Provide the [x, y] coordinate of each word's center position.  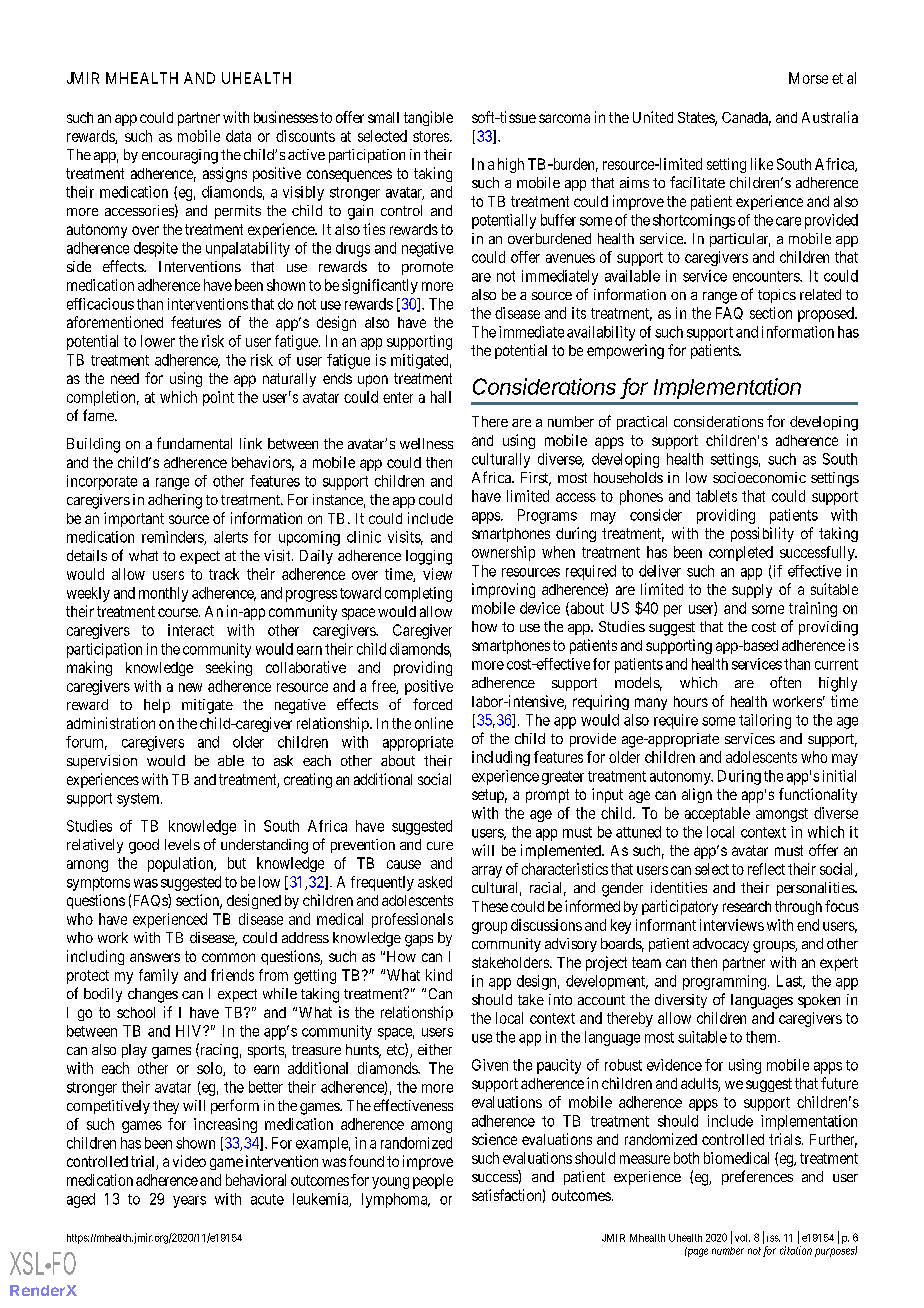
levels [182, 844]
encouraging [180, 156]
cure [440, 846]
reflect [766, 869]
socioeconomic [759, 477]
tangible [428, 118]
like [762, 164]
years [189, 1202]
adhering [175, 501]
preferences [757, 1177]
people [433, 1181]
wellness [426, 443]
